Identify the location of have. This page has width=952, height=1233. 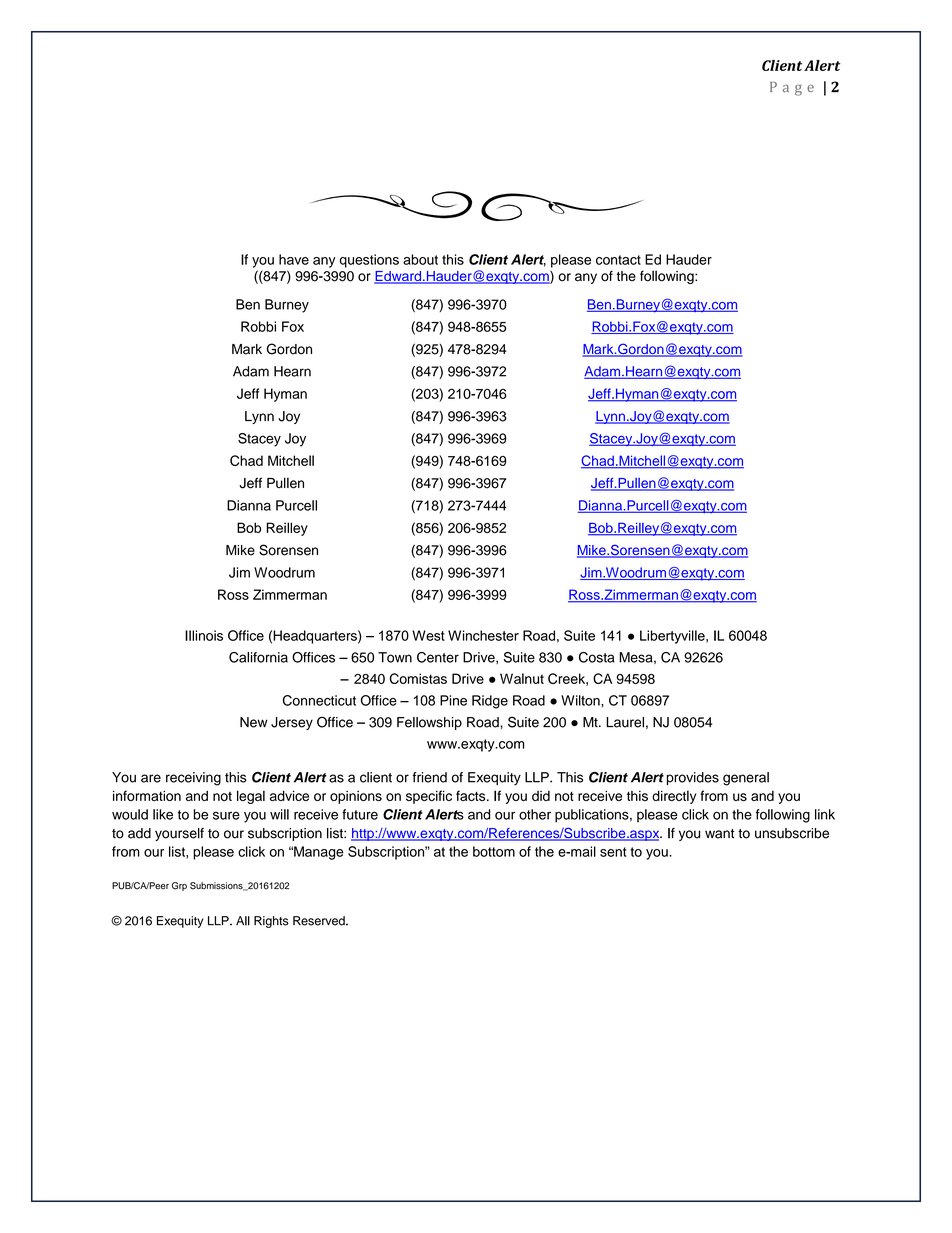
(294, 259).
